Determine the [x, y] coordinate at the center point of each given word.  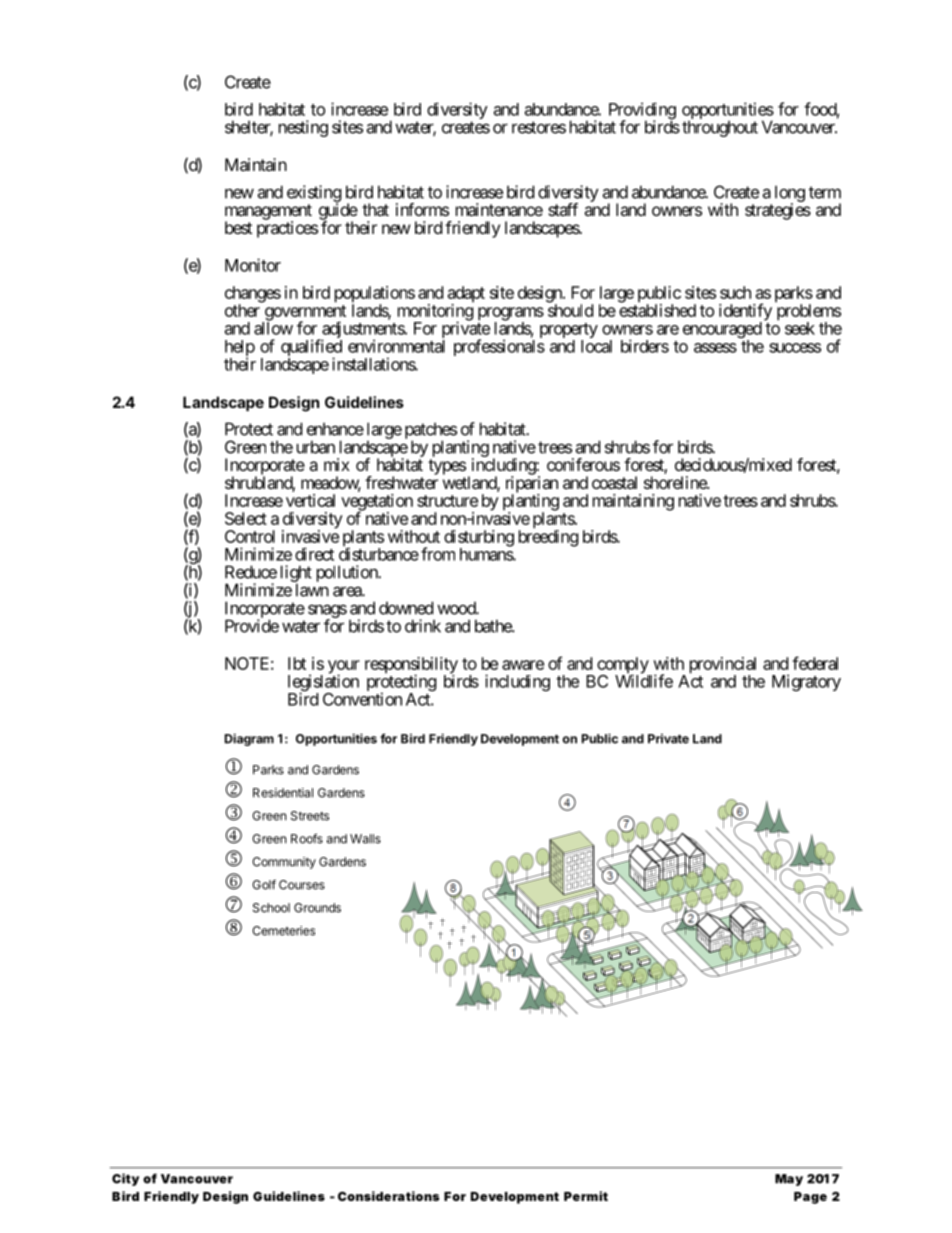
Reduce [251, 572]
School [271, 908]
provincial [723, 666]
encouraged [722, 331]
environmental [396, 346]
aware [523, 665]
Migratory [806, 682]
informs [422, 209]
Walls [365, 839]
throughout [720, 128]
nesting [303, 128]
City [125, 1179]
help [240, 349]
